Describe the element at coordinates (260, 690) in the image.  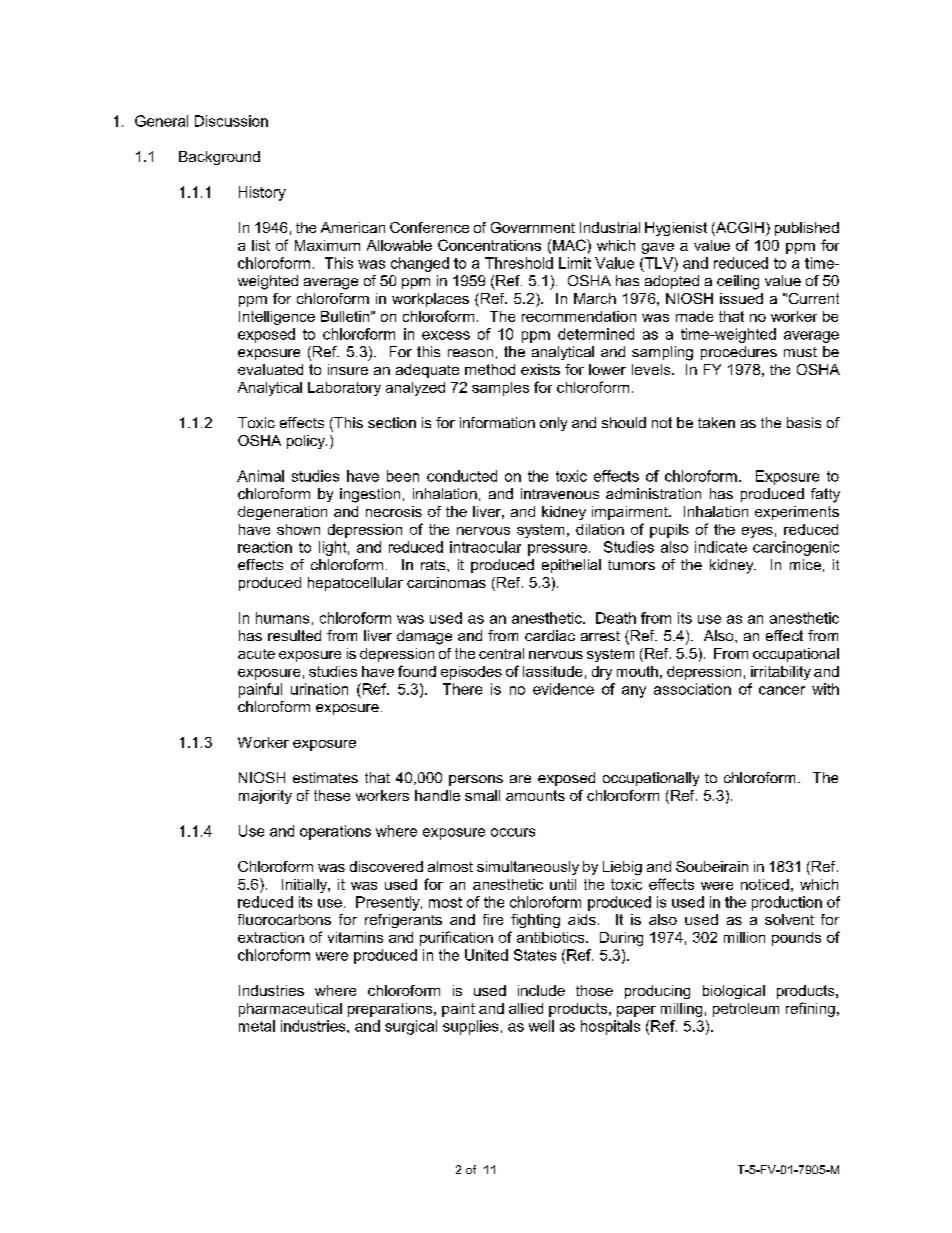
I see `painful` at that location.
